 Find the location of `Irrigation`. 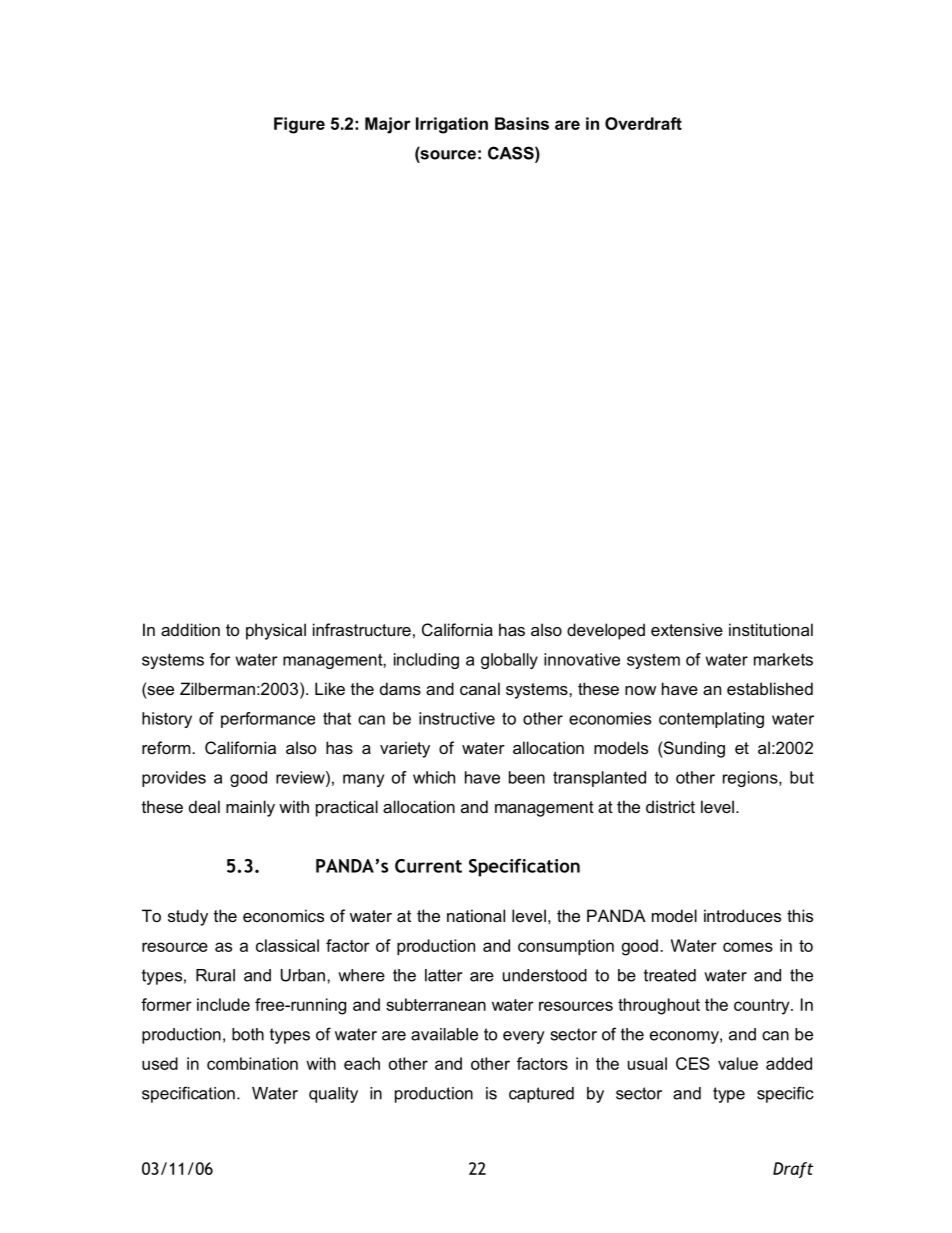

Irrigation is located at coordinates (452, 125).
